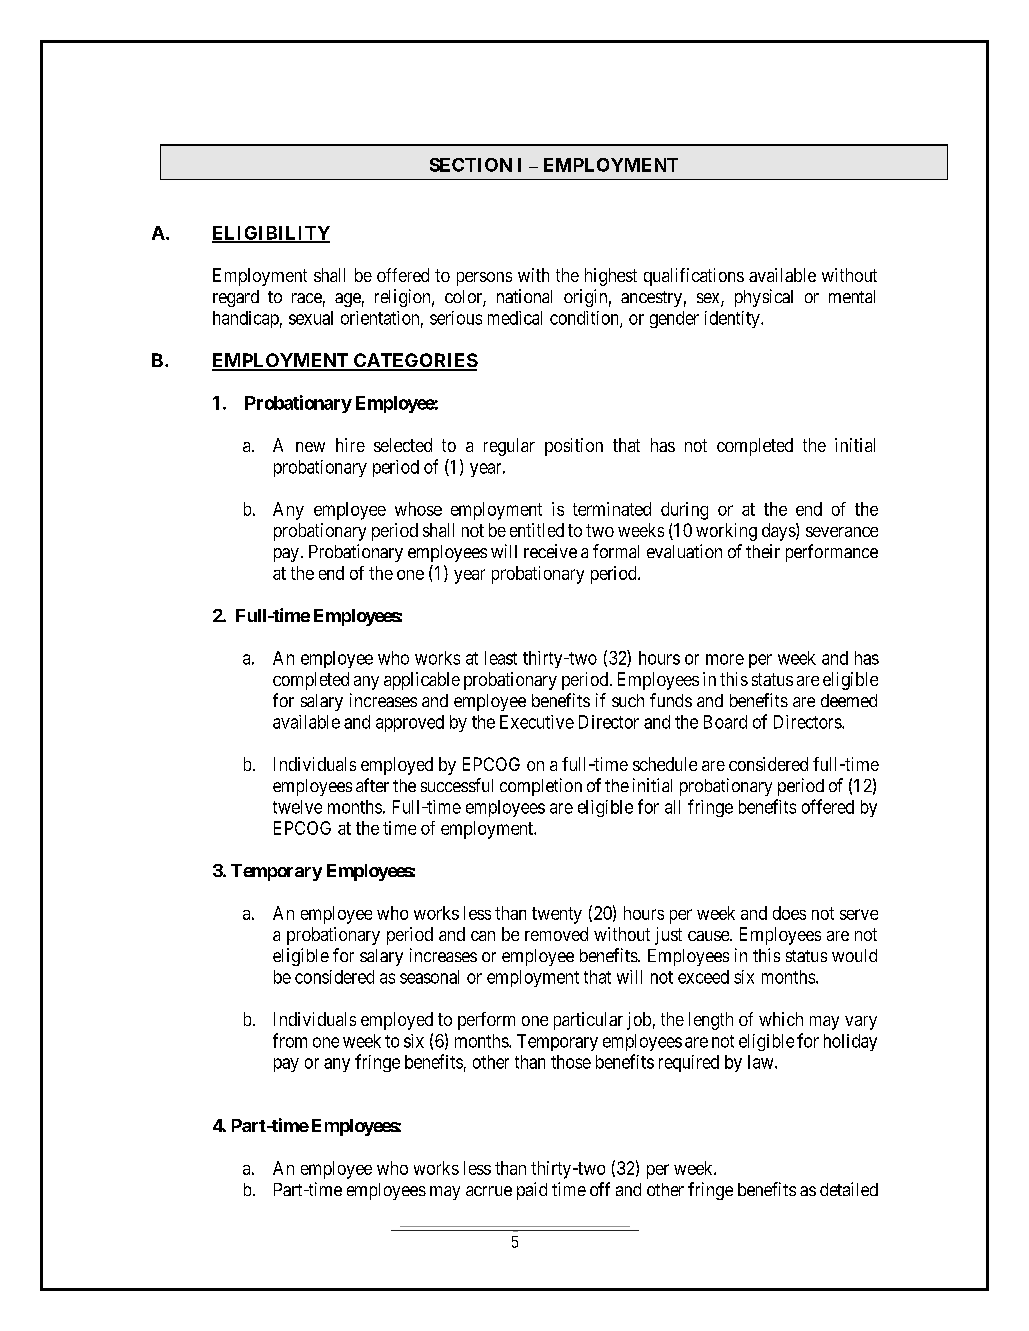 The image size is (1029, 1331). Describe the element at coordinates (471, 165) in the image. I see `SECTION` at that location.
